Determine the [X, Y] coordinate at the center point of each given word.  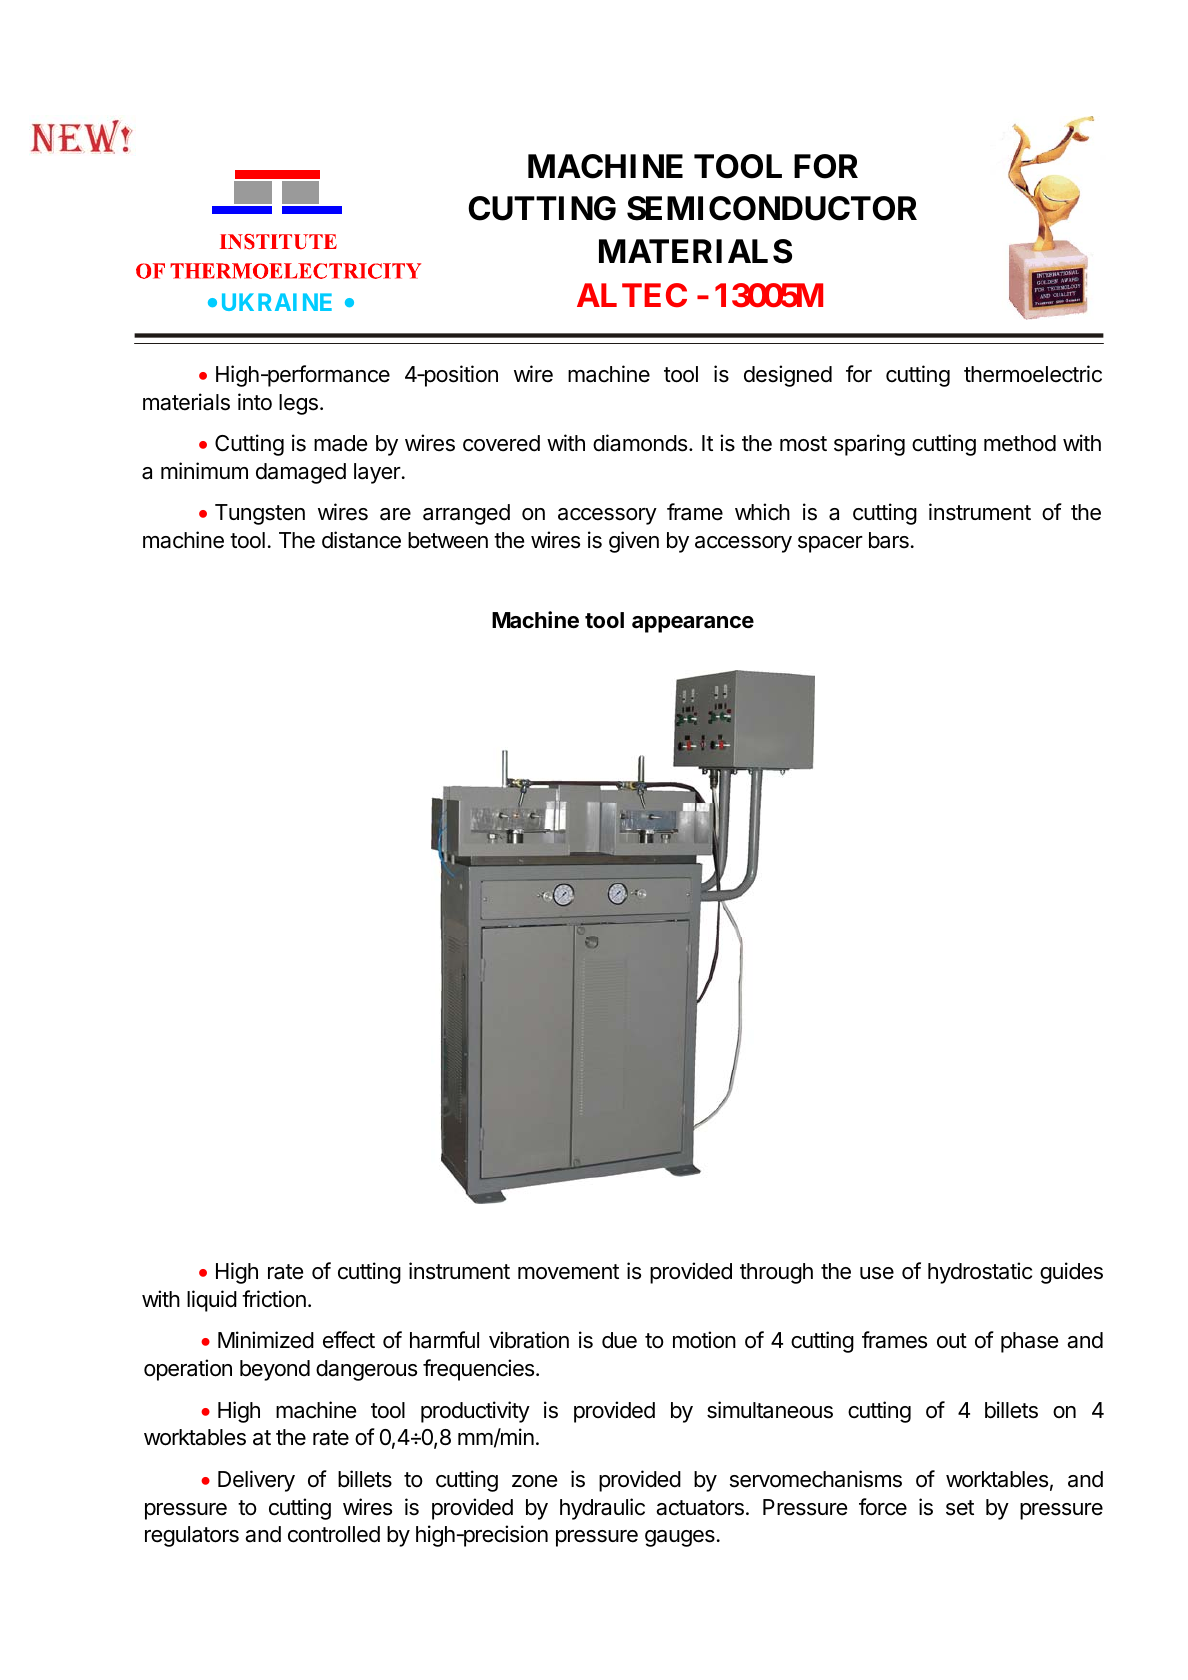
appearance [693, 624]
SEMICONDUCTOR [772, 208]
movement [568, 1272]
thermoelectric [1033, 374]
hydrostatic [980, 1273]
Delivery [256, 1481]
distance [361, 540]
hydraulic [602, 1509]
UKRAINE [277, 302]
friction [274, 1299]
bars [889, 540]
